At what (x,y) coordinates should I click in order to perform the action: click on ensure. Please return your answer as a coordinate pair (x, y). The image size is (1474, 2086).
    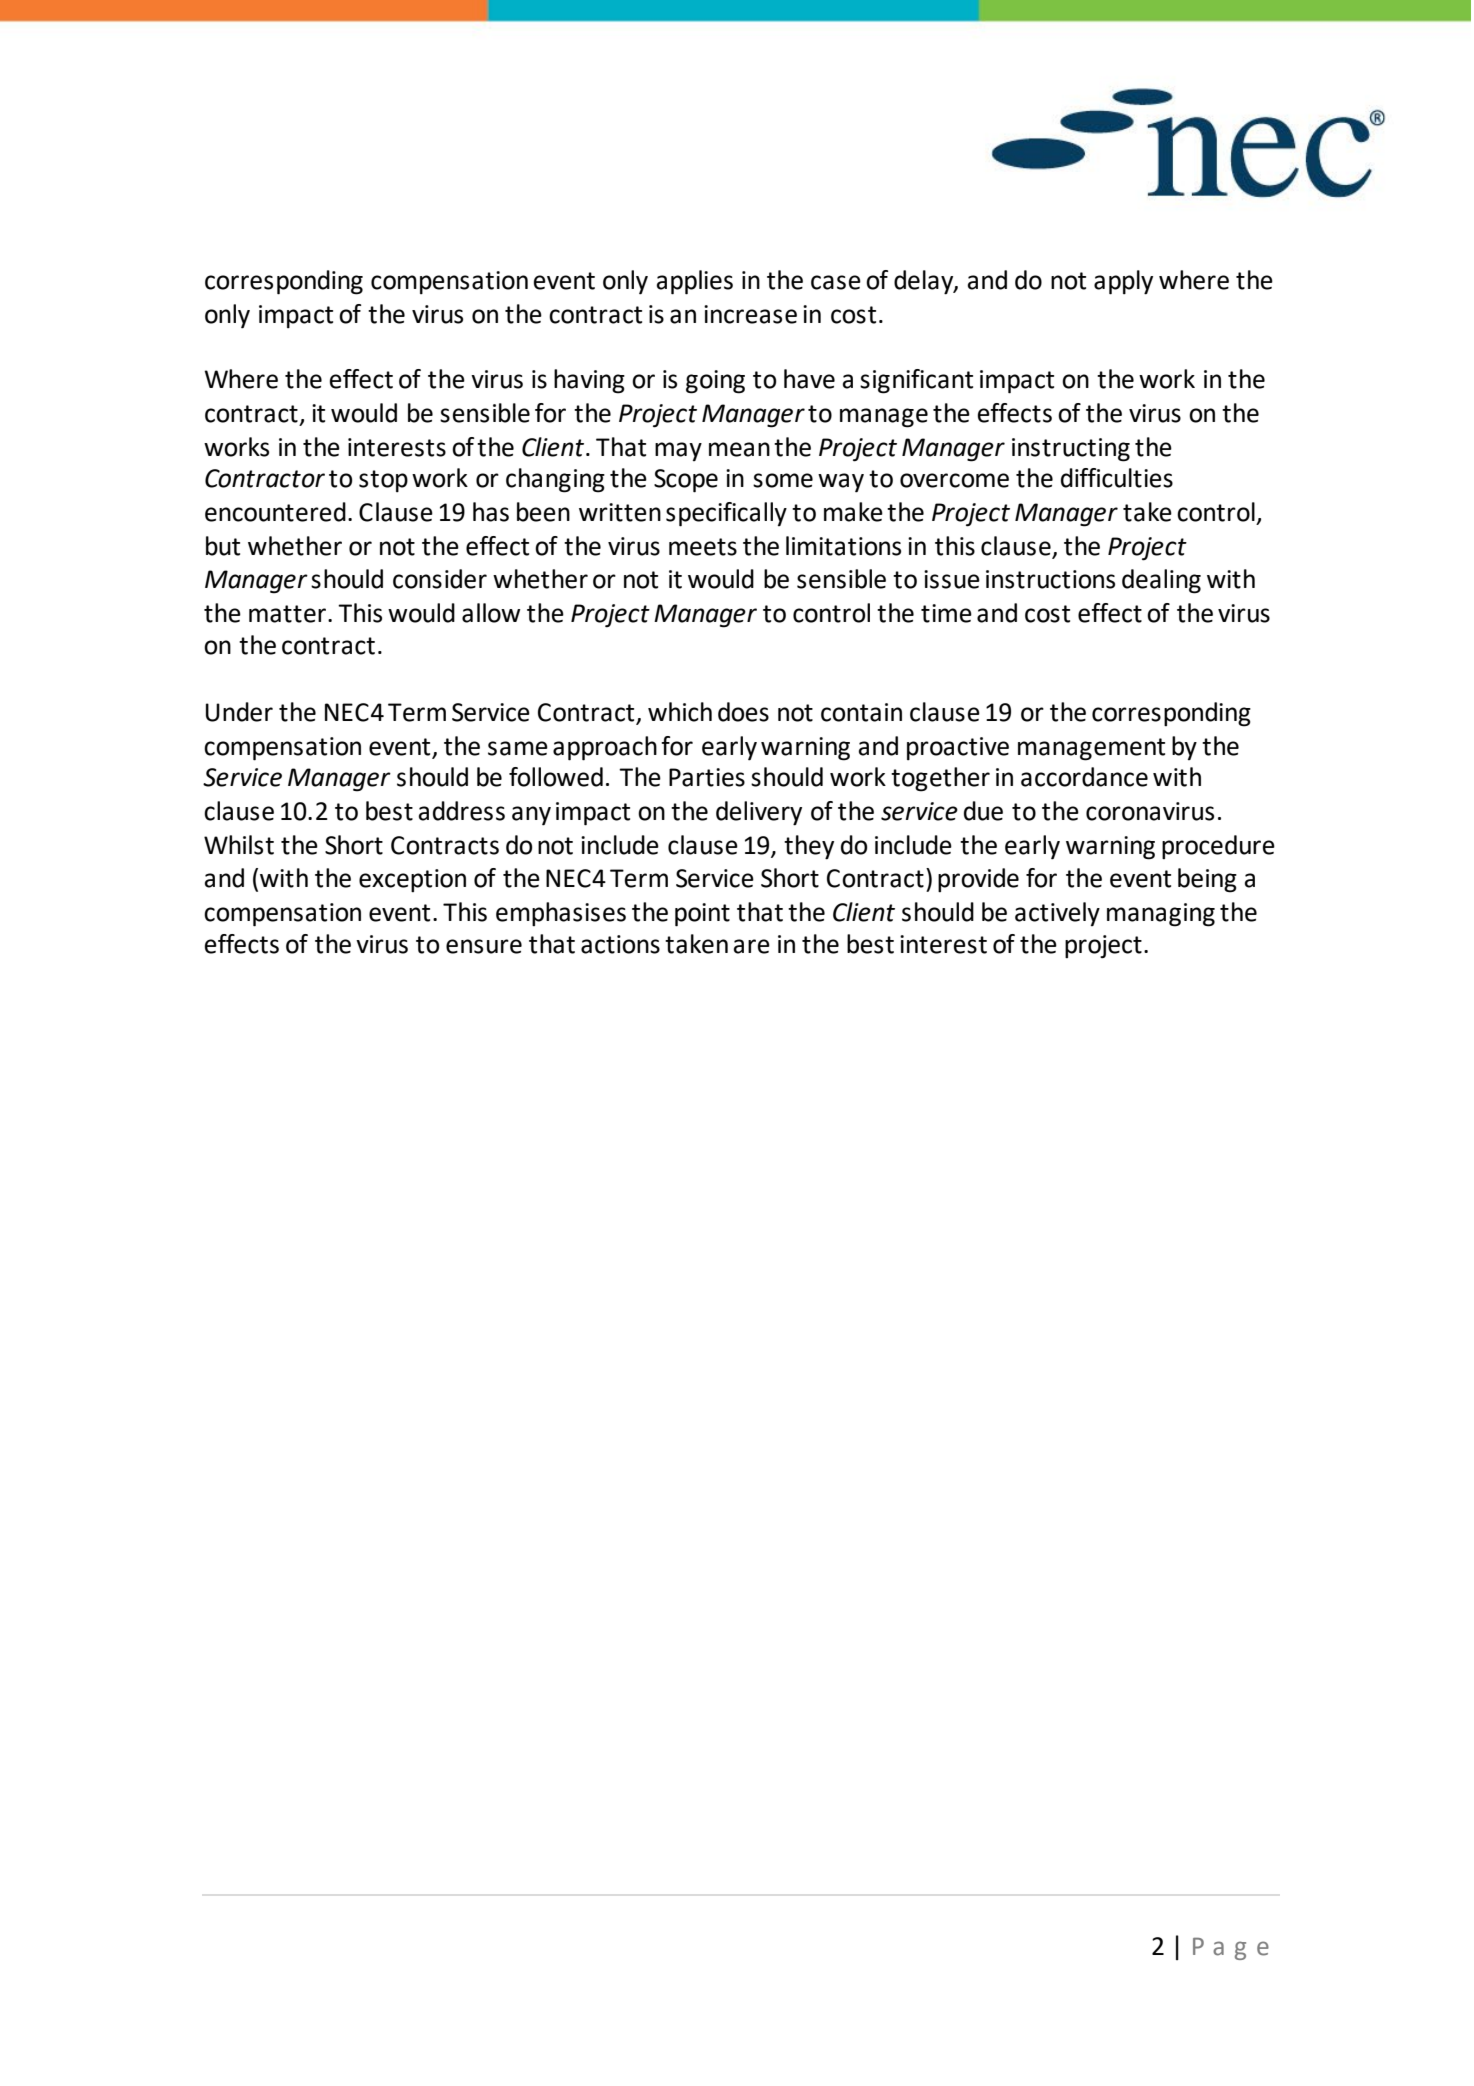
    Looking at the image, I should click on (484, 946).
